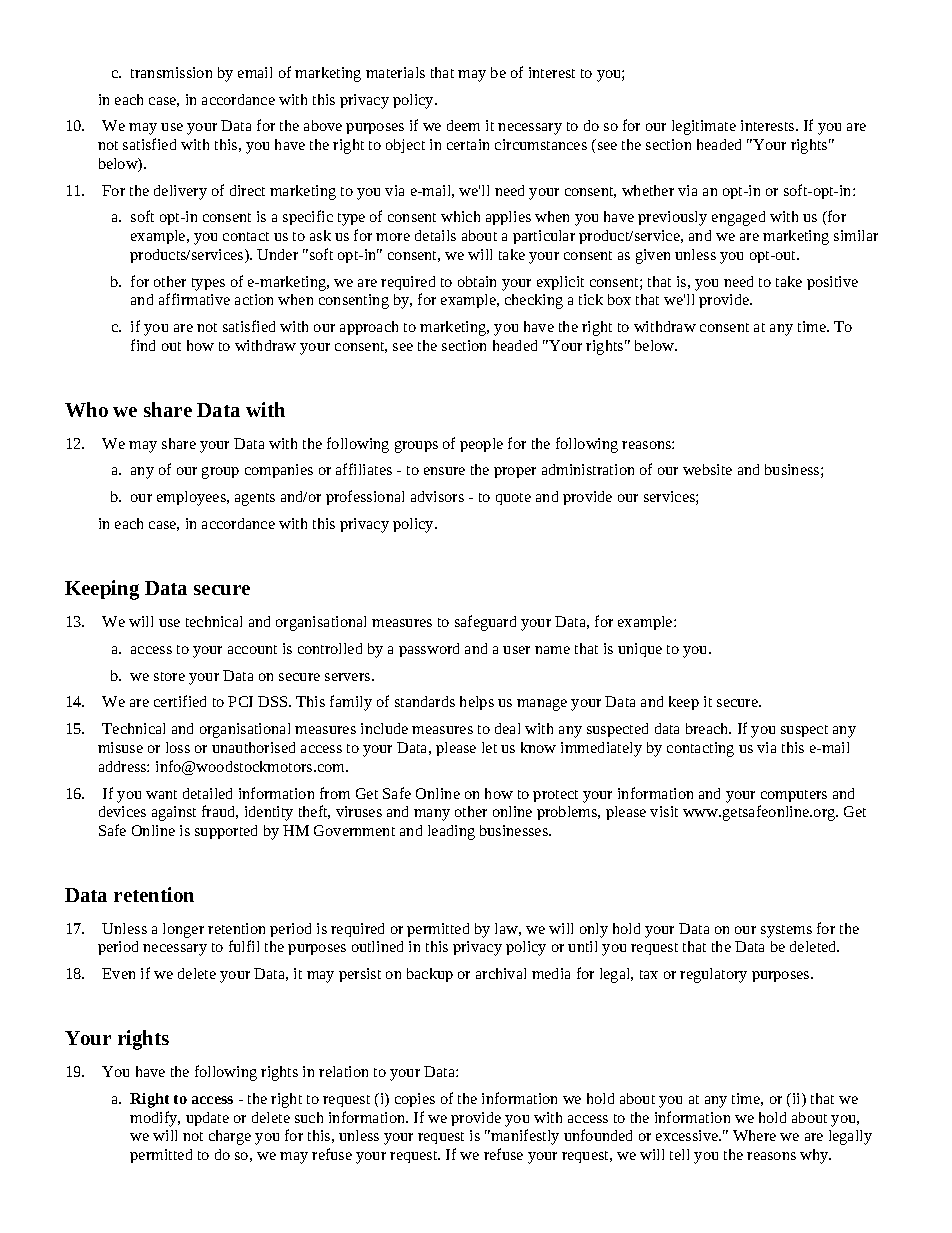 The width and height of the image is (952, 1233). I want to click on modify, so click(155, 1119).
